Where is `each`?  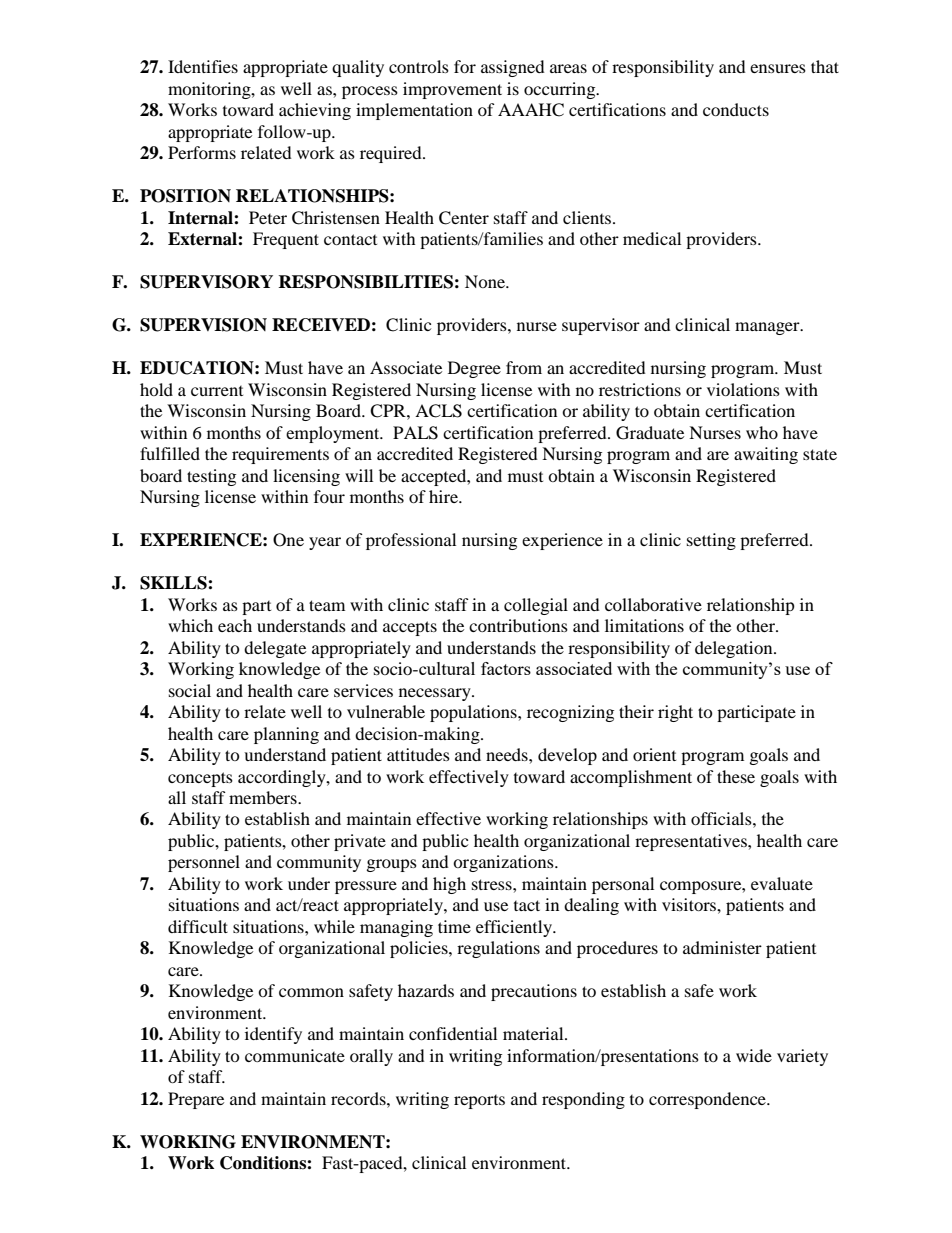 each is located at coordinates (235, 625).
